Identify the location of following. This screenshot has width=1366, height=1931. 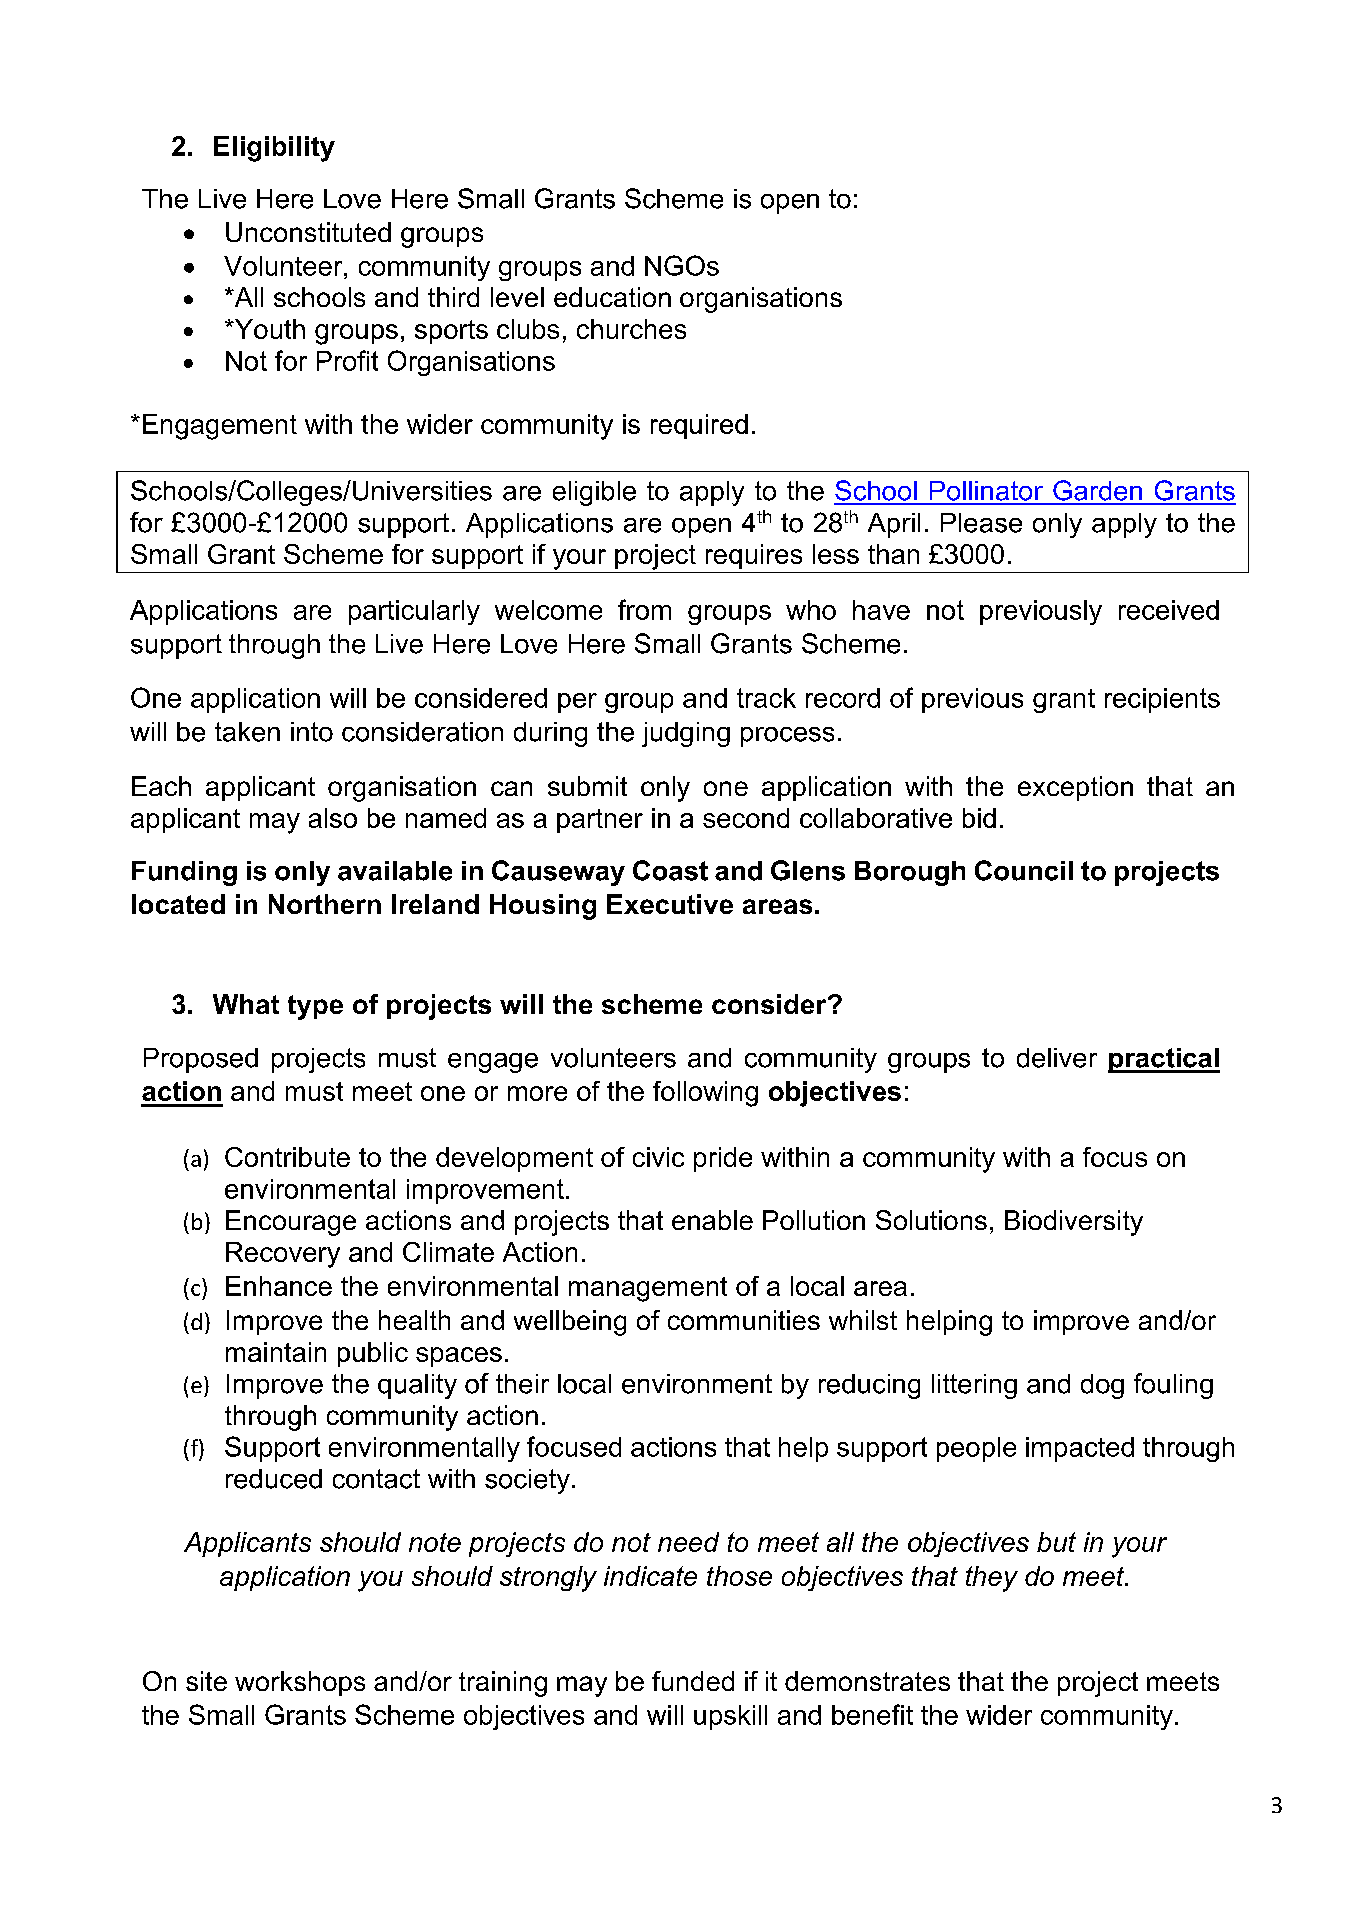
(705, 1094).
